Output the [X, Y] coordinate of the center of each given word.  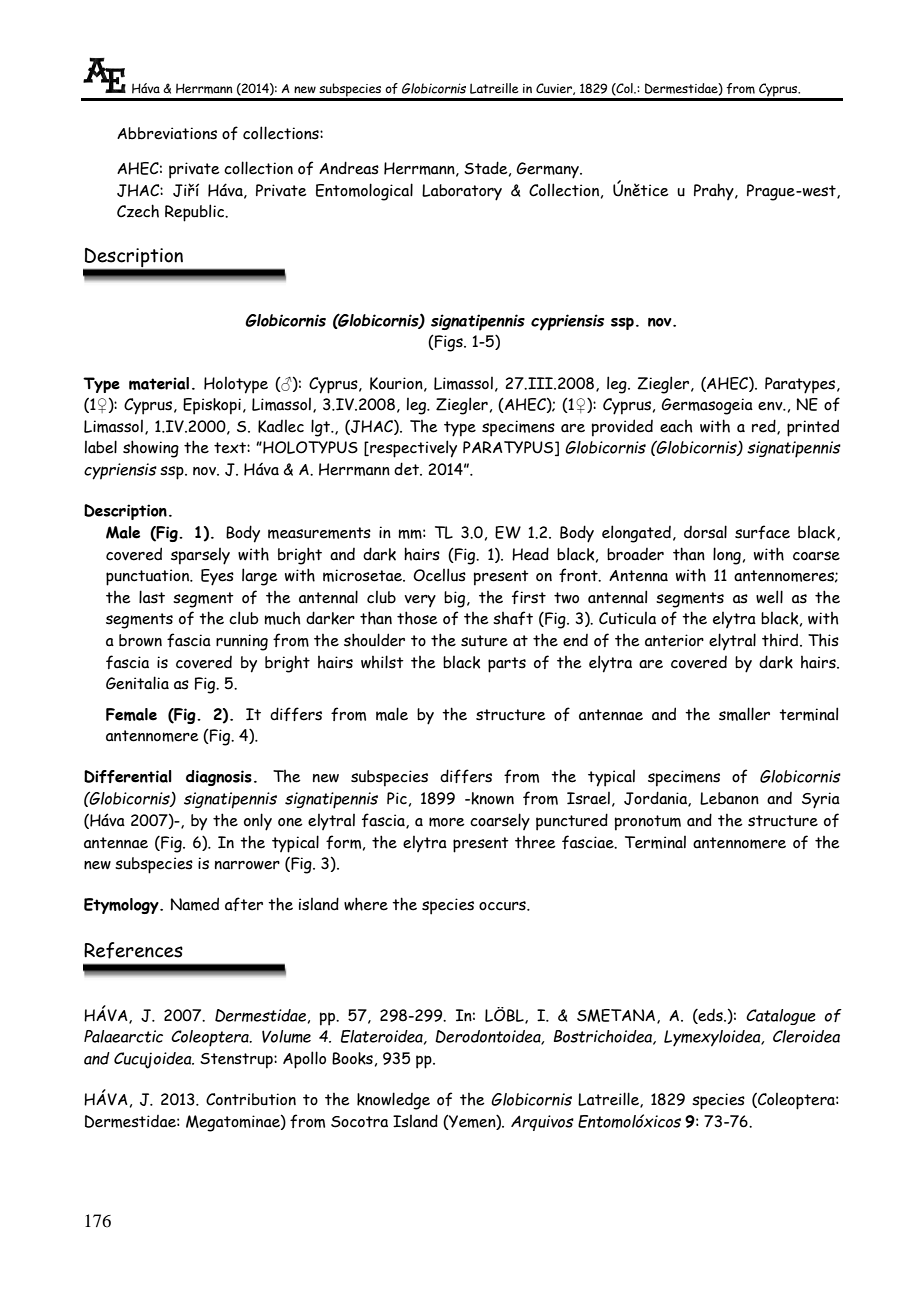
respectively [412, 449]
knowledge [393, 1101]
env [771, 406]
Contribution [251, 1099]
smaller [744, 714]
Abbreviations [167, 133]
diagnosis [219, 778]
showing [151, 449]
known [492, 798]
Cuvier [555, 89]
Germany [549, 170]
